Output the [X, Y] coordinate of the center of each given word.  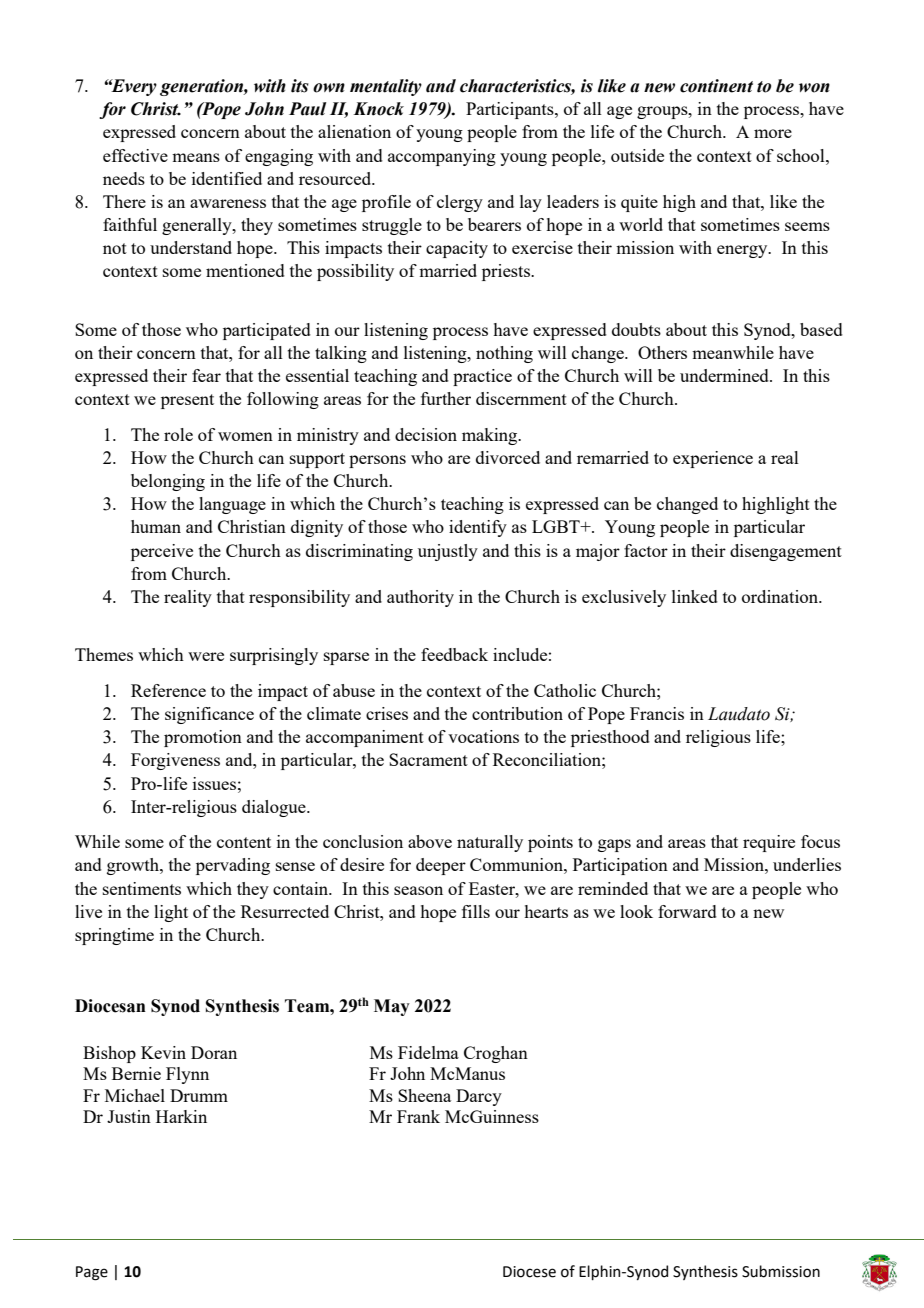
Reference [168, 690]
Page [92, 1273]
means [196, 157]
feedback [454, 654]
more [773, 133]
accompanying [442, 157]
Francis [657, 713]
